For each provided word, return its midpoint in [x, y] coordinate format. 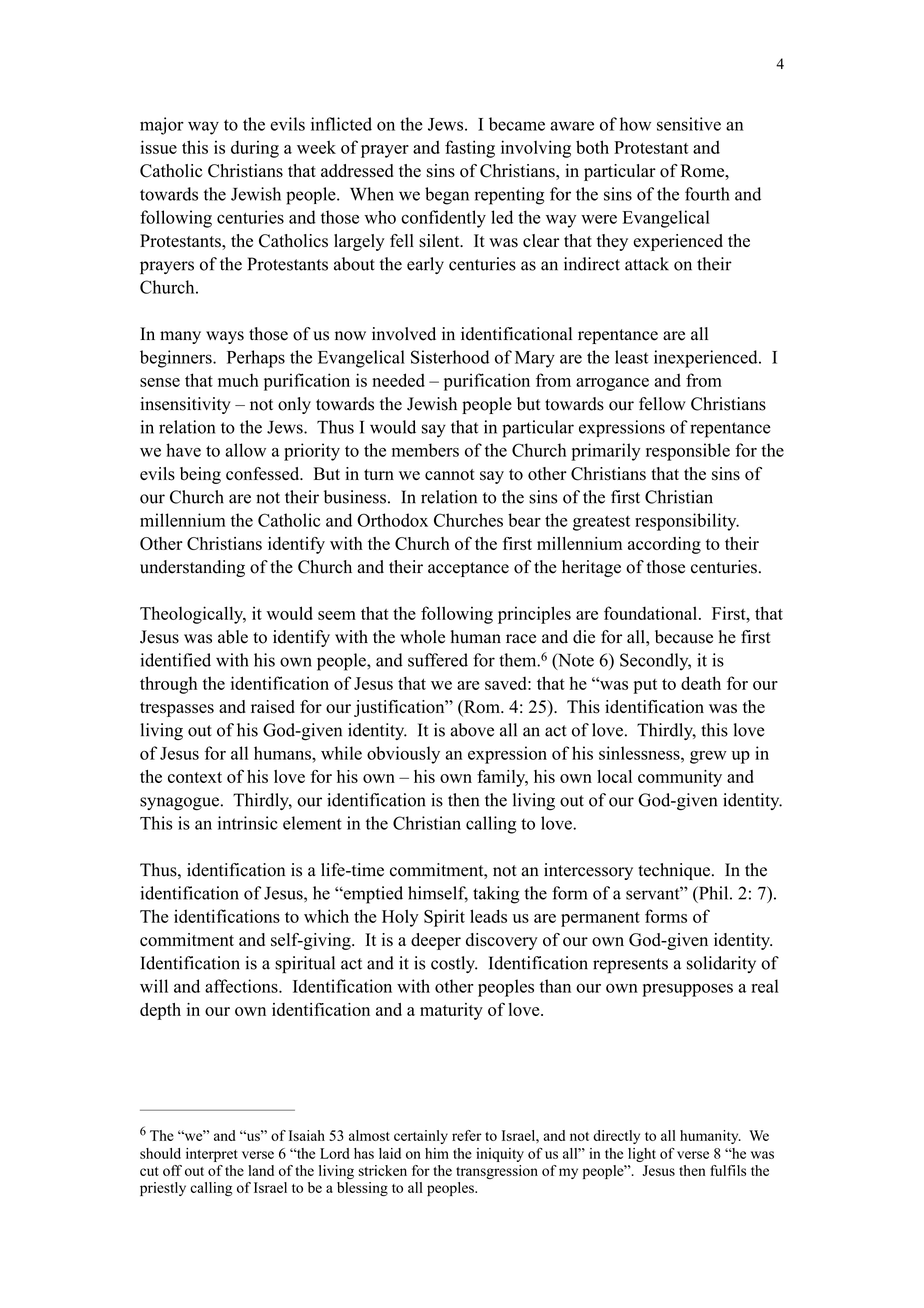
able [233, 637]
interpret [212, 1155]
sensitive [689, 124]
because [684, 637]
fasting [470, 149]
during [255, 149]
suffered [438, 660]
